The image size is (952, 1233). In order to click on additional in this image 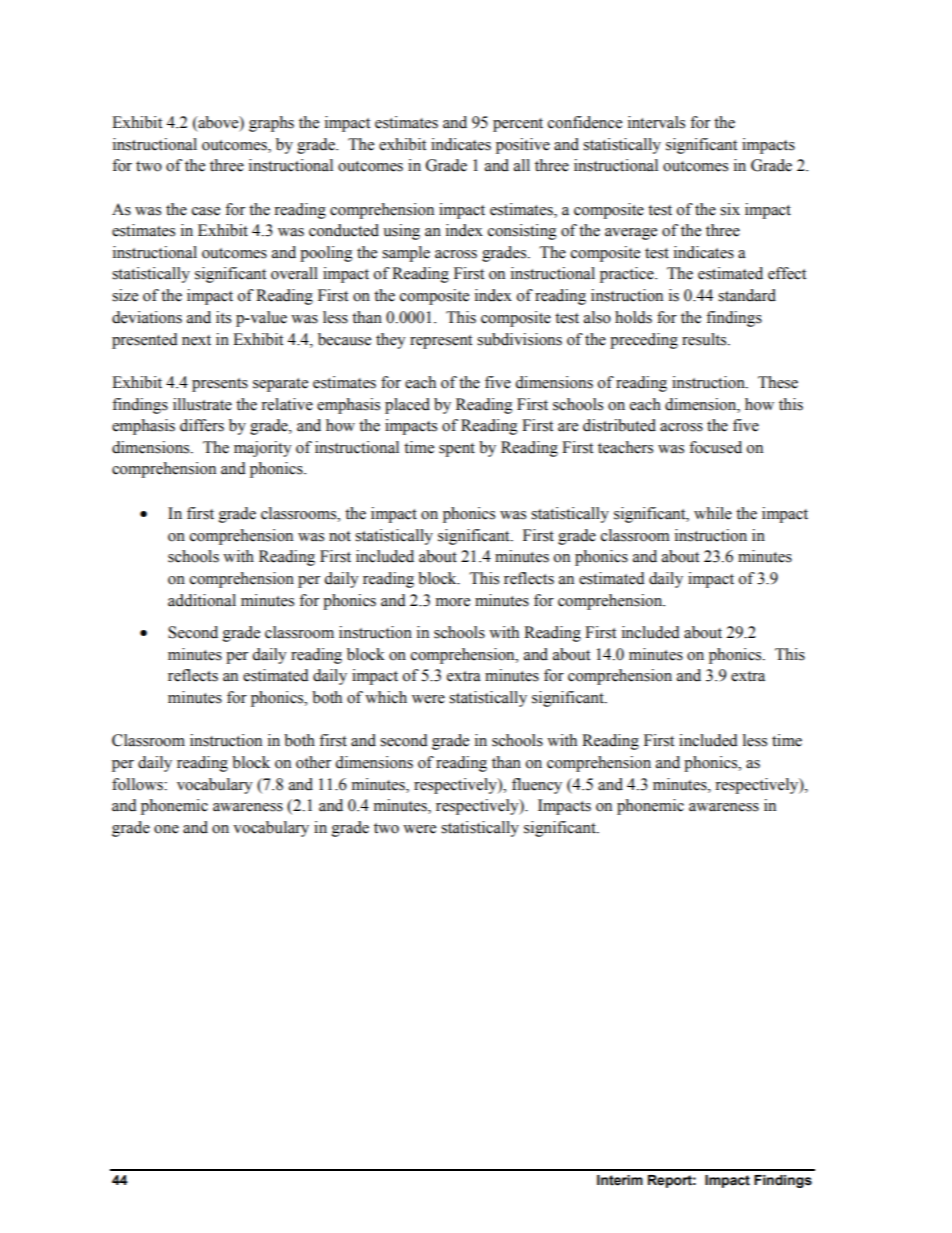, I will do `click(202, 600)`.
